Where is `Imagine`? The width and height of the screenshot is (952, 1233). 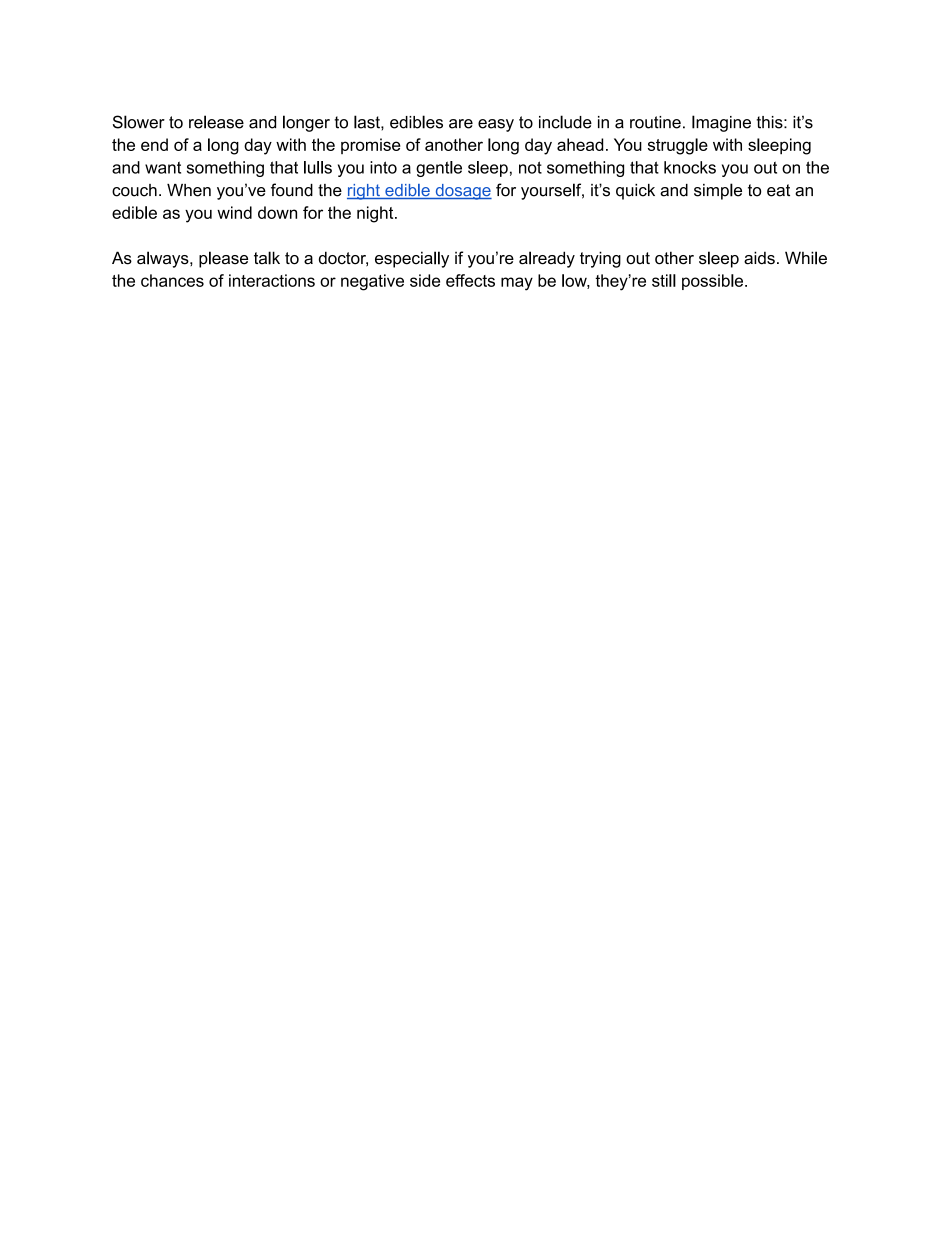
Imagine is located at coordinates (721, 123).
